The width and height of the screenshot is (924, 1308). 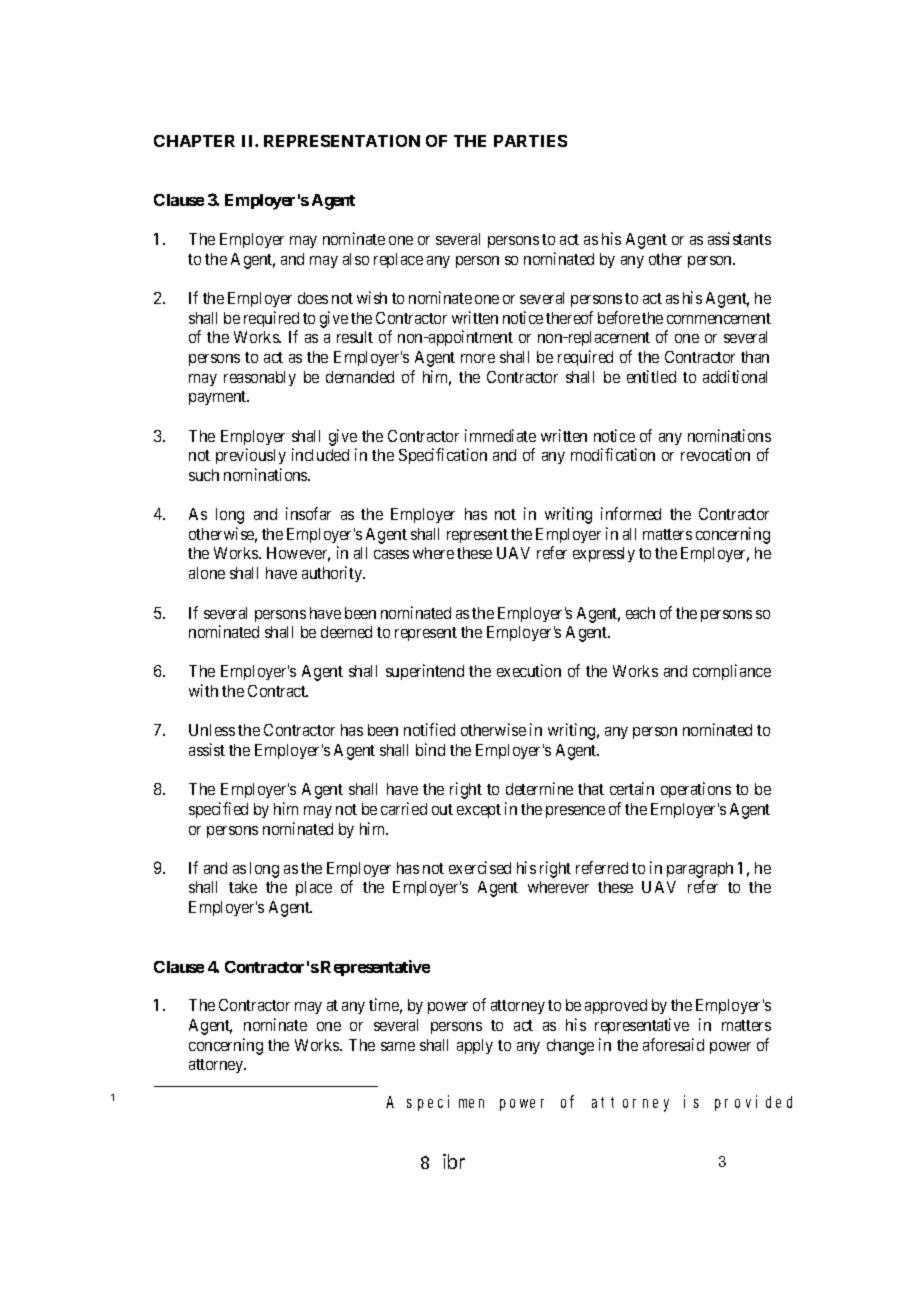 I want to click on CHAPTER, so click(x=194, y=141).
